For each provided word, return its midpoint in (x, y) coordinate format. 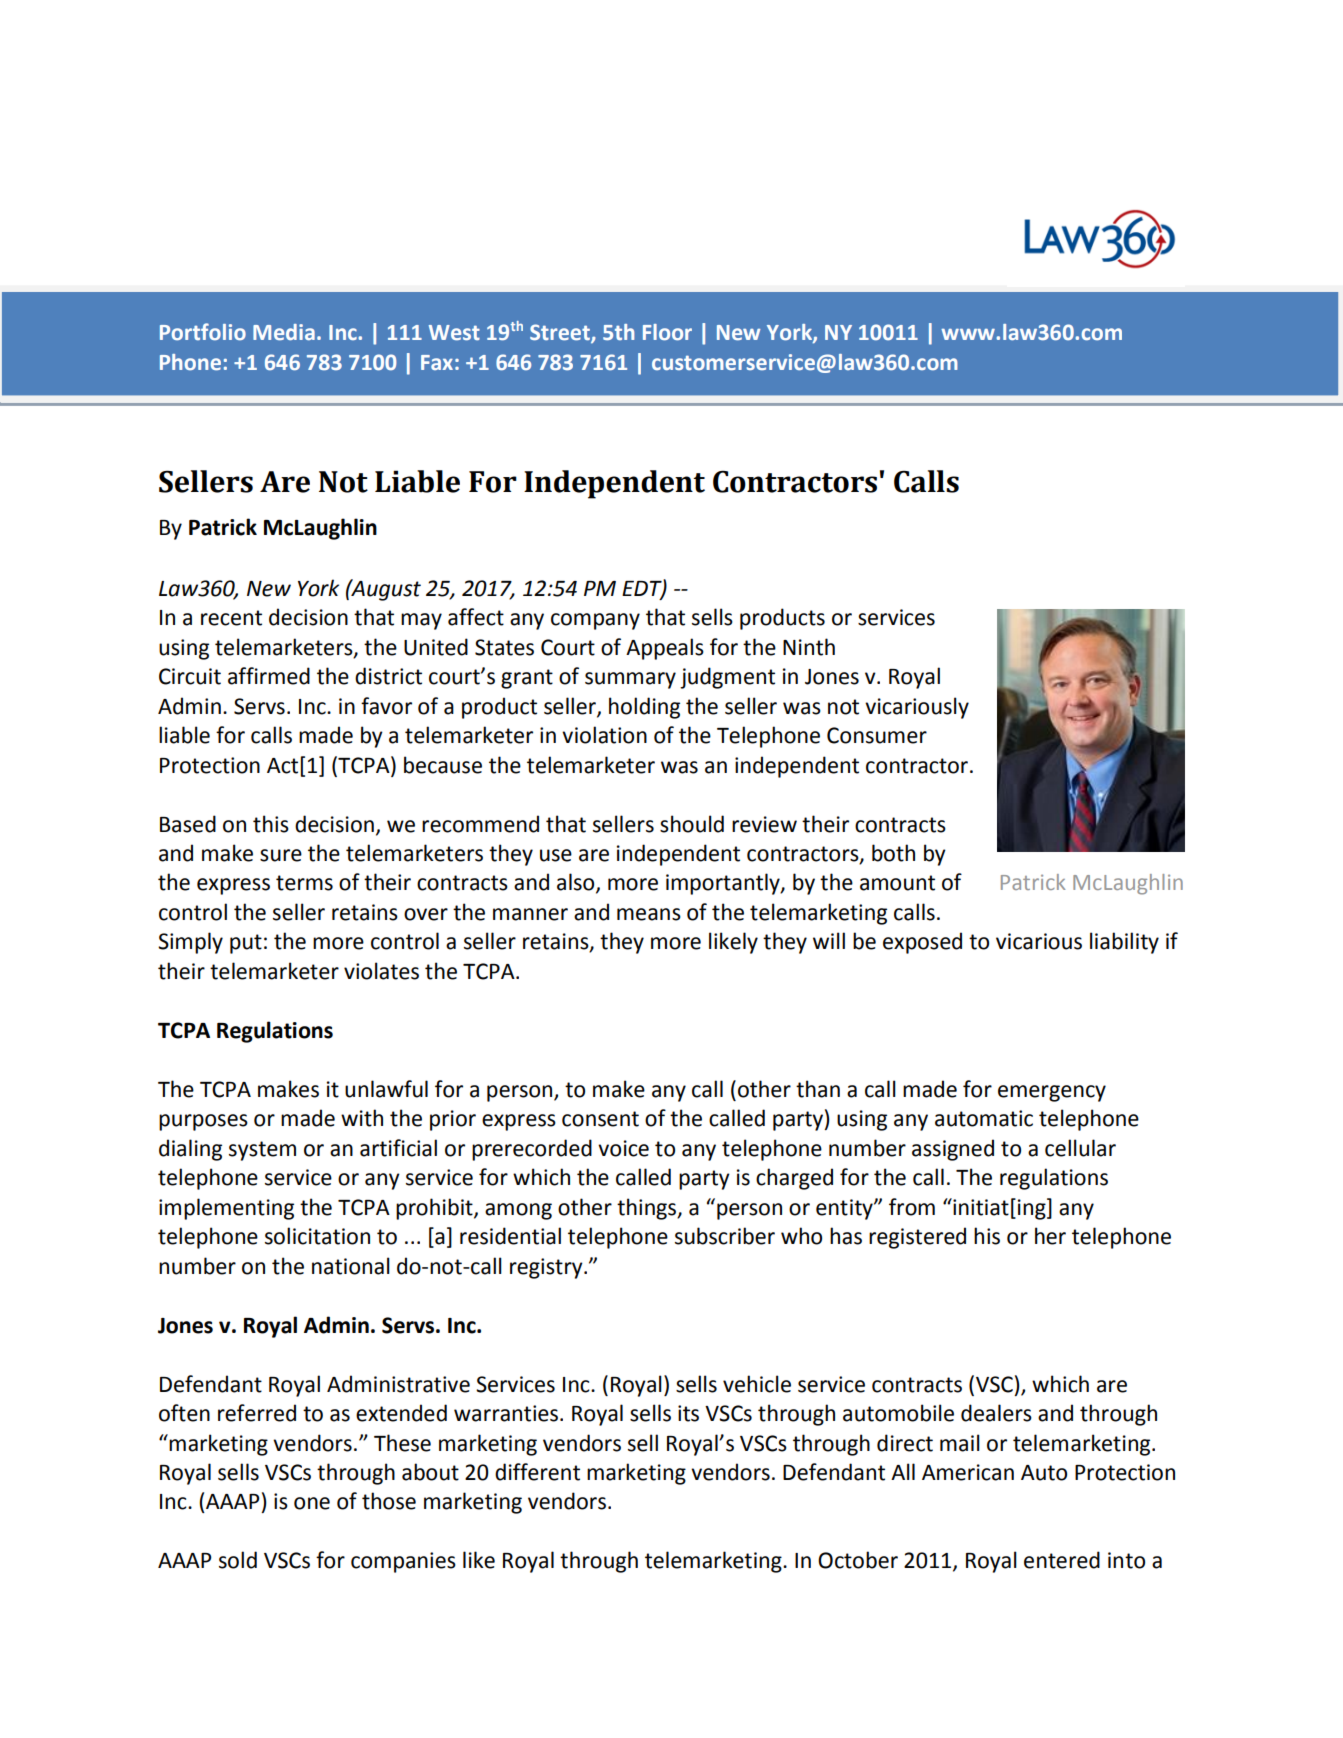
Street (561, 333)
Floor (667, 332)
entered (1062, 1560)
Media (284, 332)
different (537, 1472)
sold (238, 1560)
